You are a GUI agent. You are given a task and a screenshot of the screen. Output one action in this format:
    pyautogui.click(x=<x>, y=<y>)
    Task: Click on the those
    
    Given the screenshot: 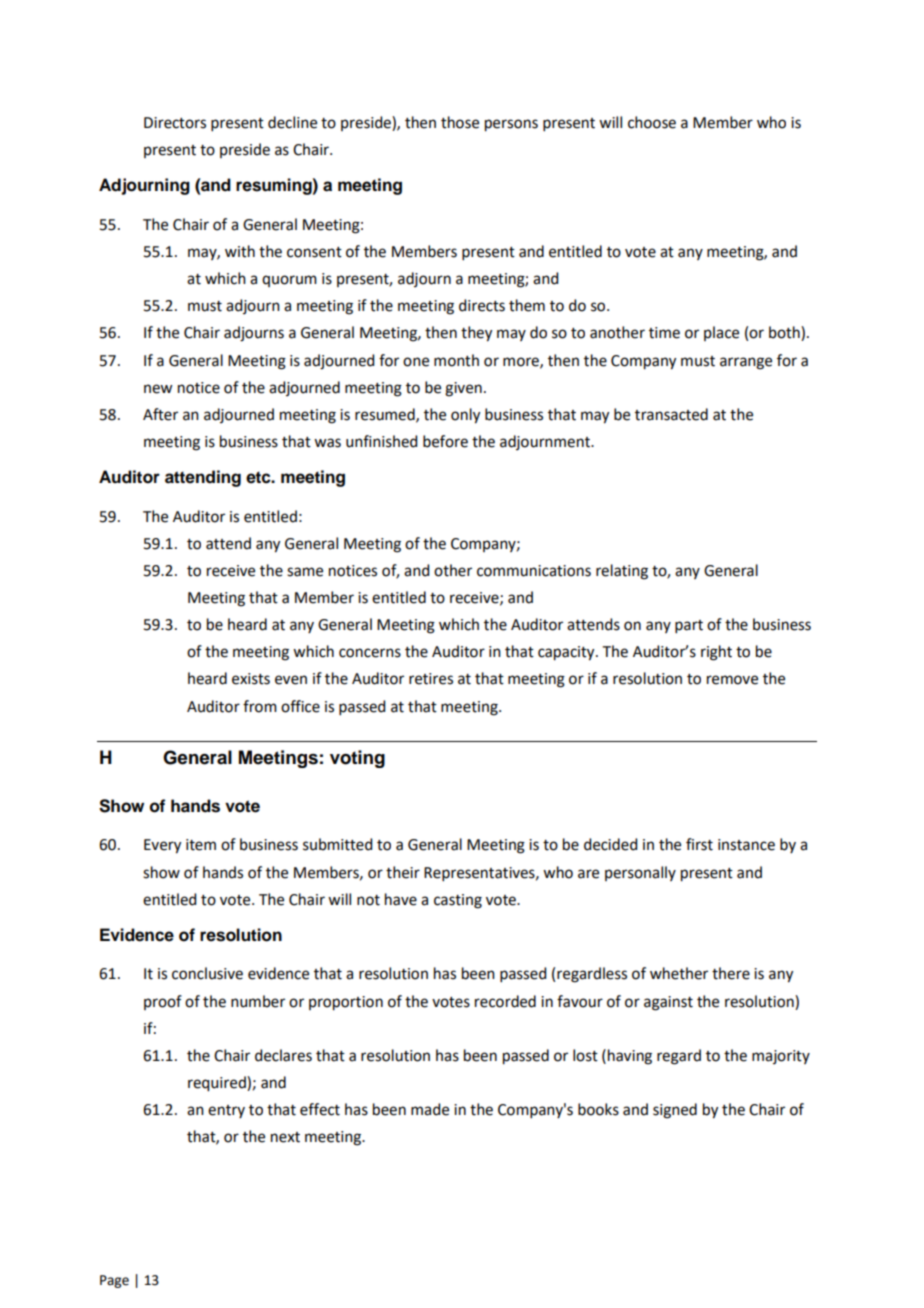 What is the action you would take?
    pyautogui.click(x=460, y=122)
